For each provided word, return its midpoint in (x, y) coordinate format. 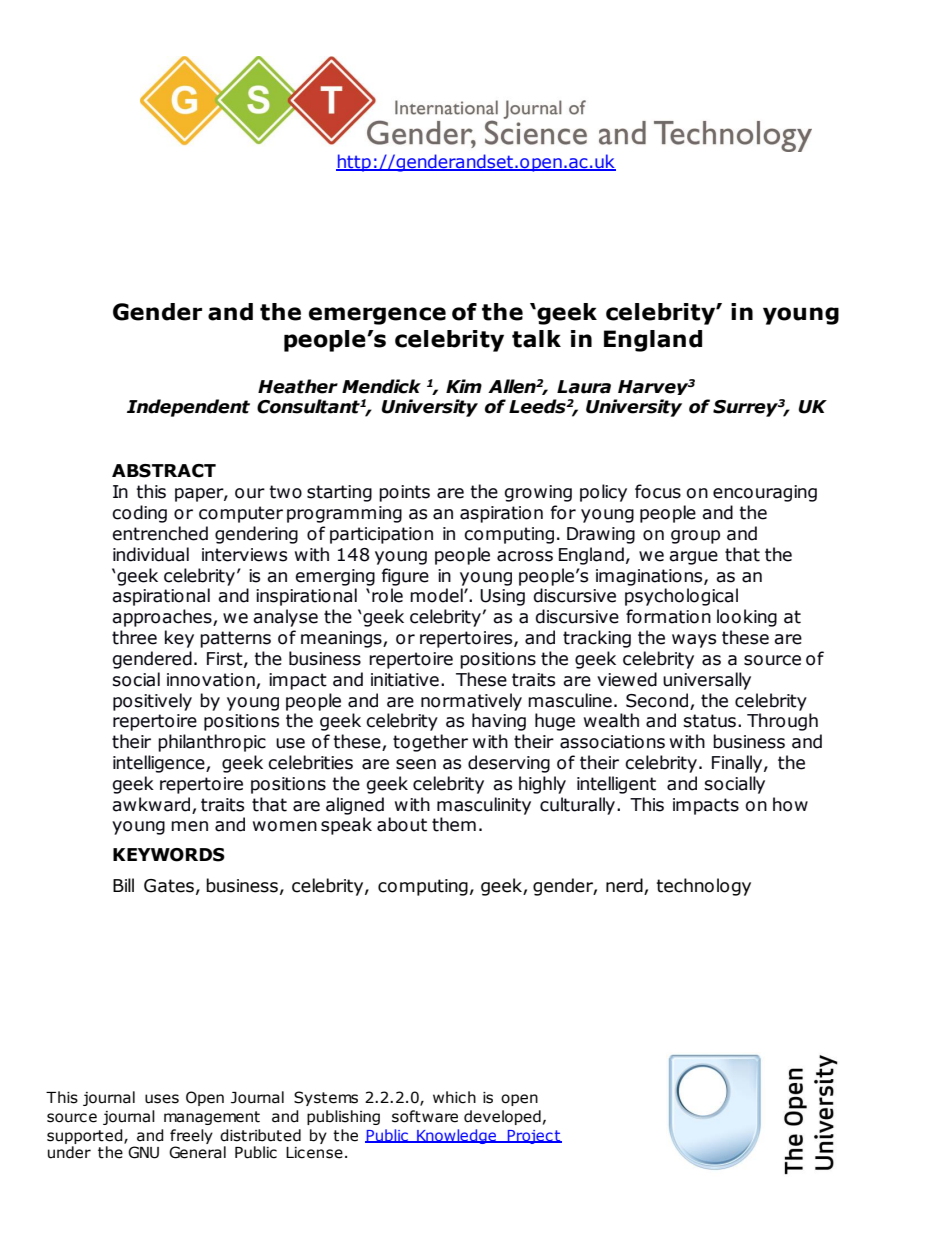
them (454, 824)
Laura (584, 387)
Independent (188, 408)
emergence (377, 316)
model (437, 595)
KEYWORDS (169, 855)
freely (191, 1136)
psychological (681, 597)
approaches (163, 618)
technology (703, 887)
